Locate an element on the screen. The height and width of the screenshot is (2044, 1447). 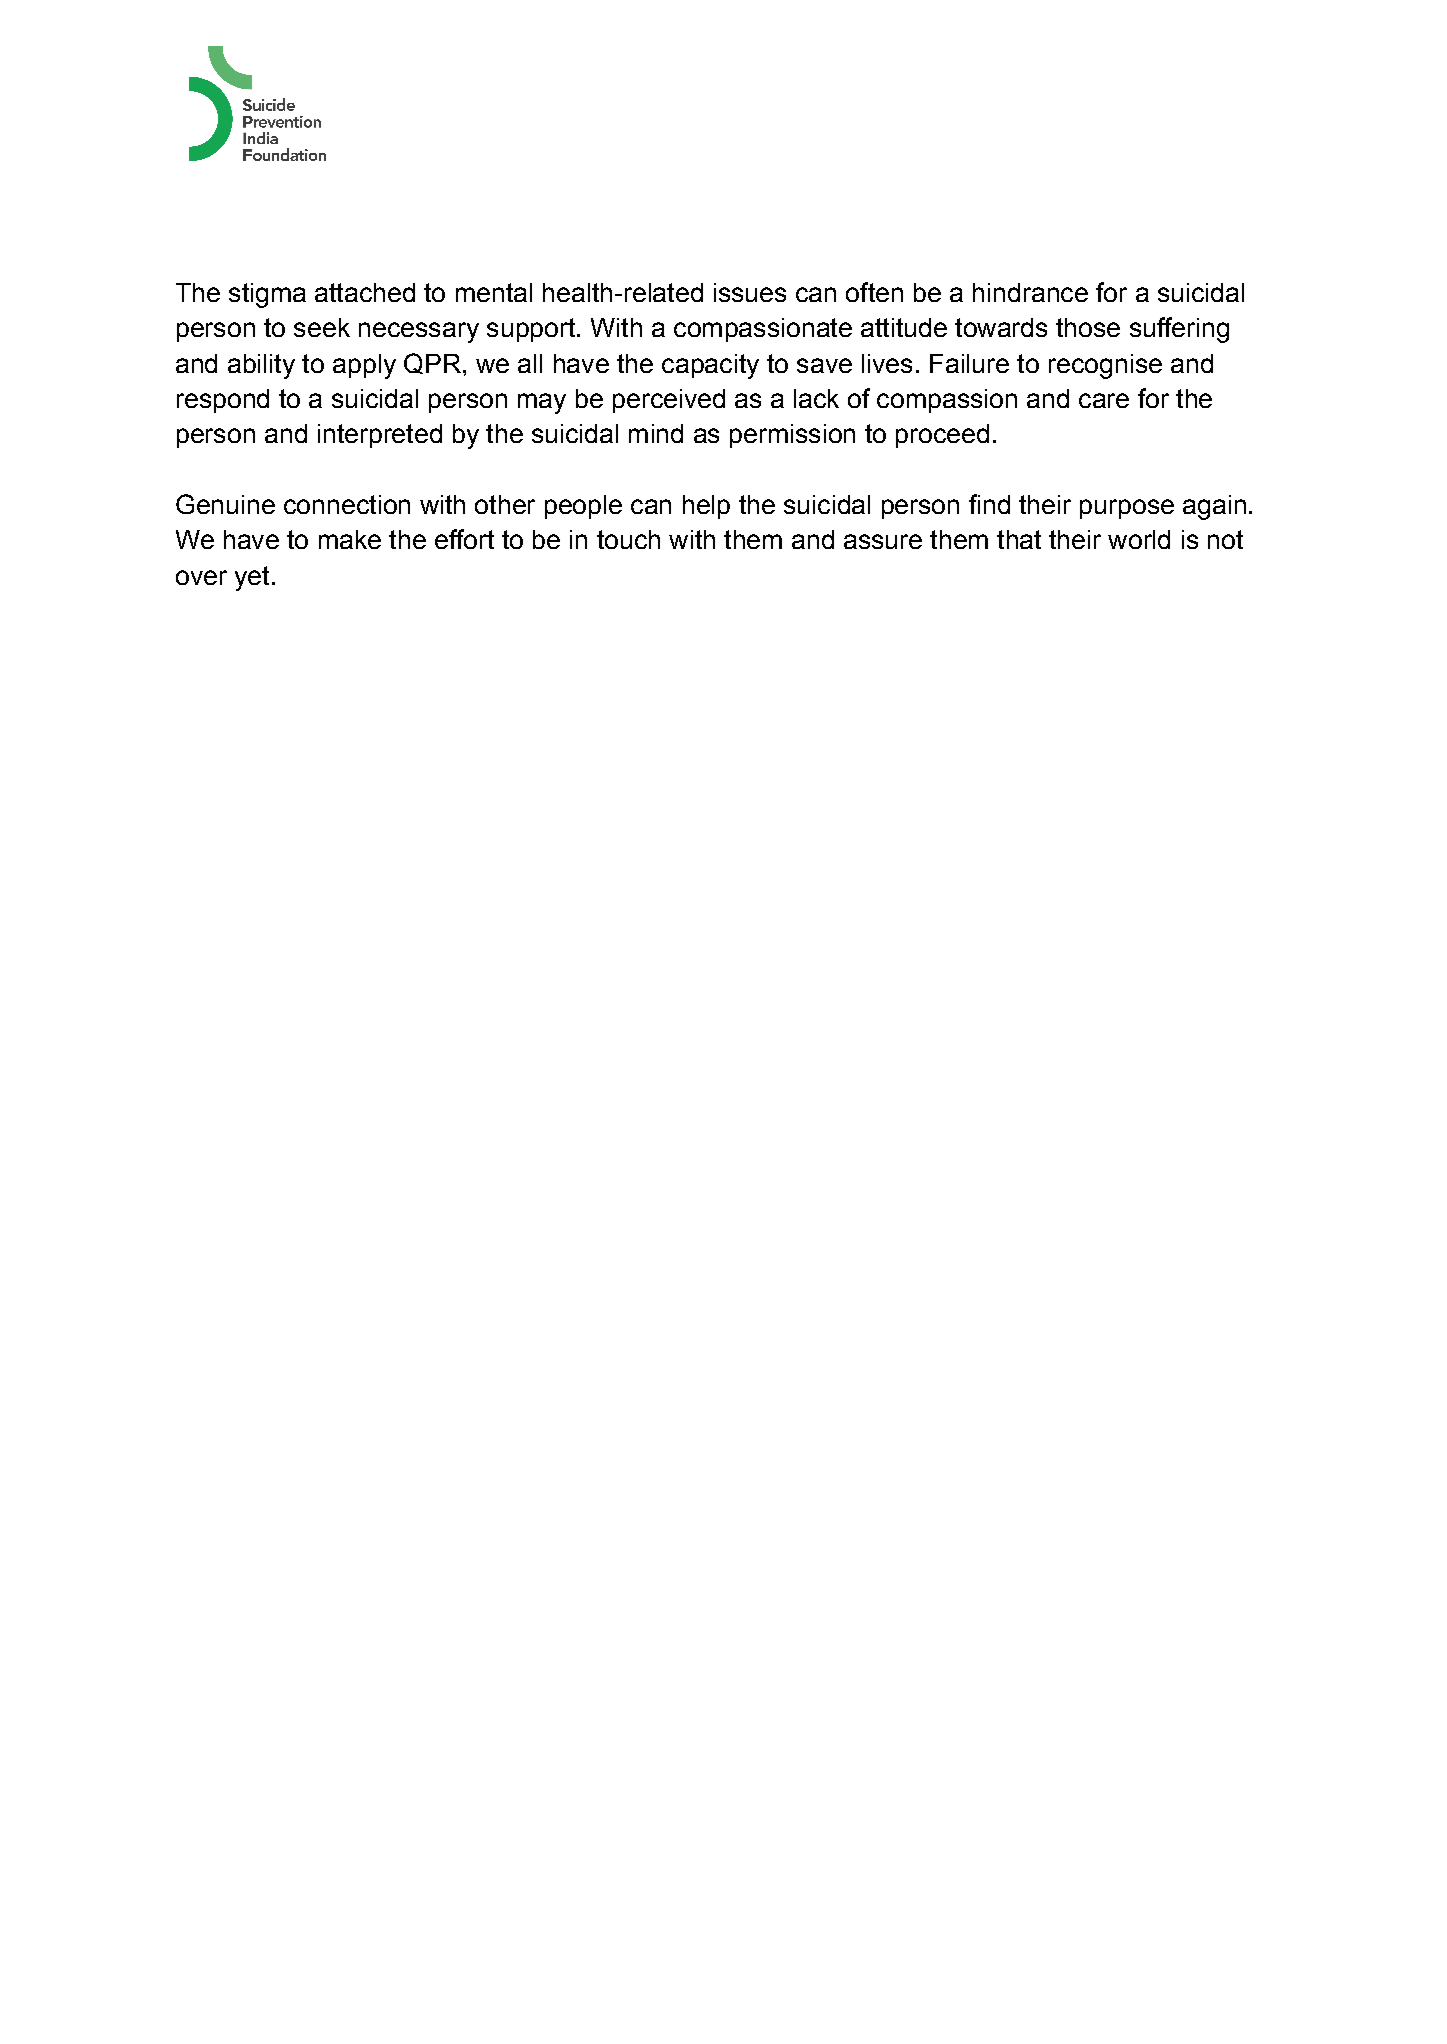
help is located at coordinates (706, 507).
